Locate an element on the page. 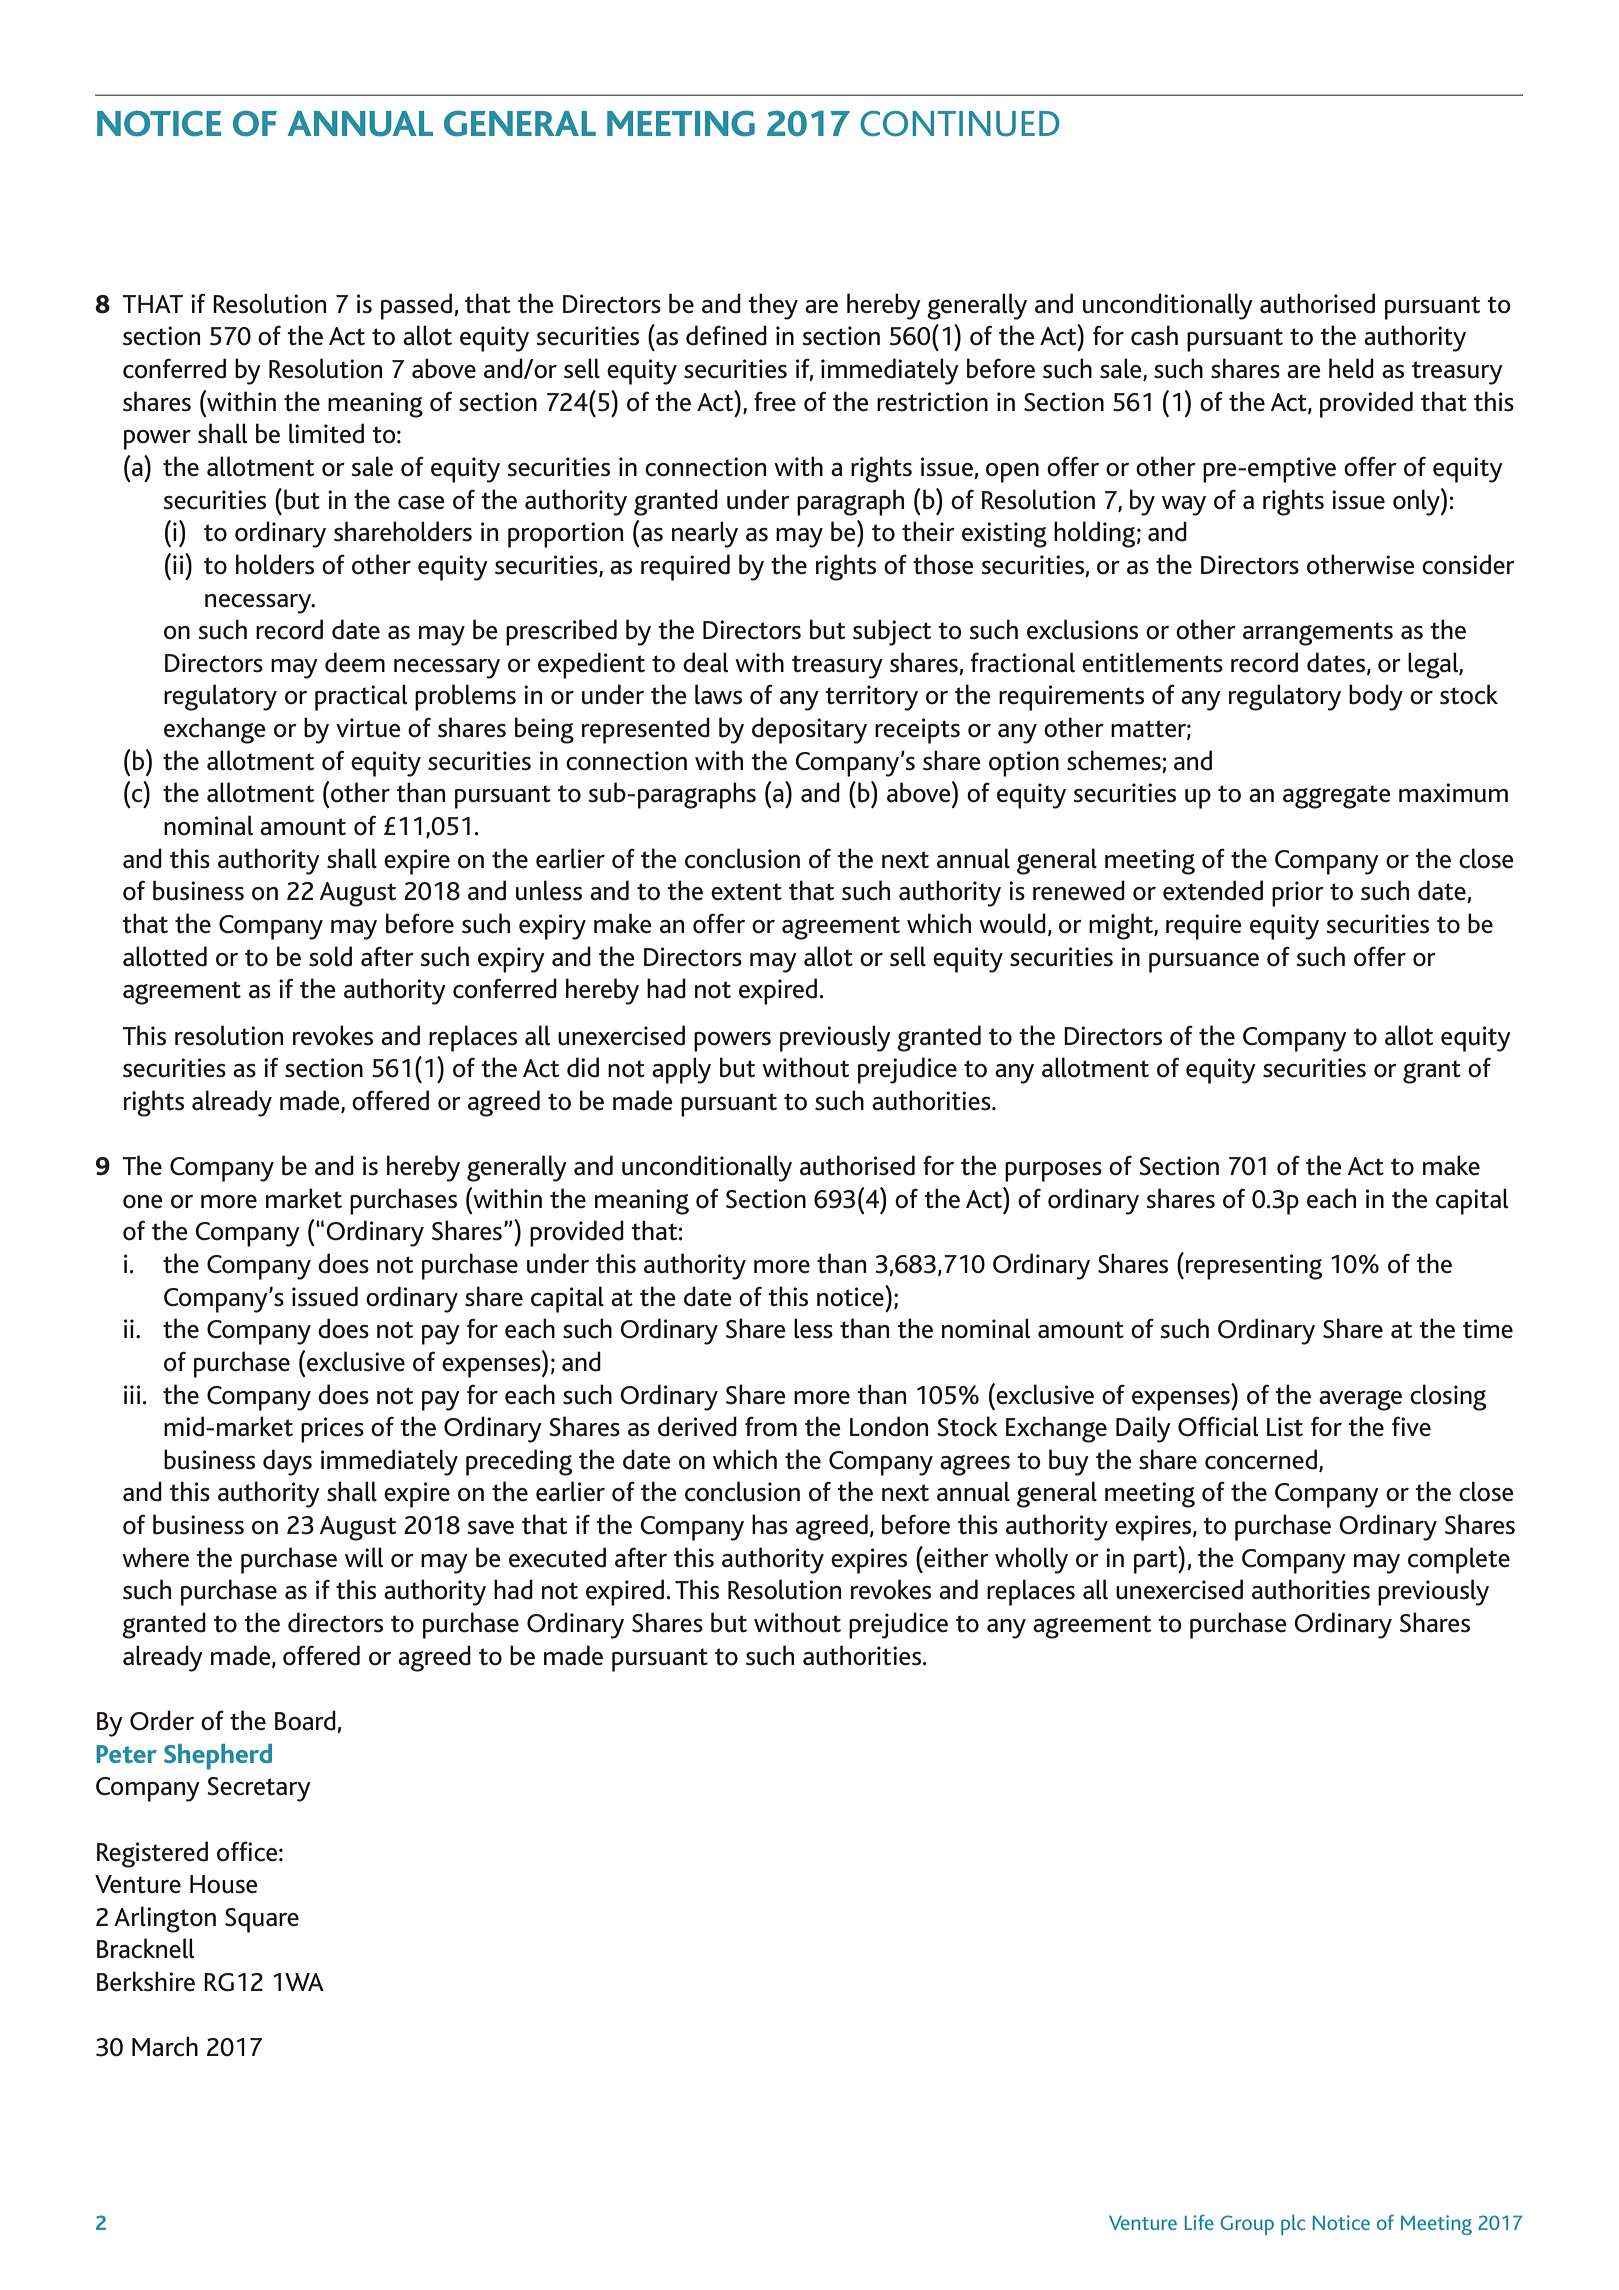 Image resolution: width=1619 pixels, height=2290 pixels. depositary is located at coordinates (809, 730).
